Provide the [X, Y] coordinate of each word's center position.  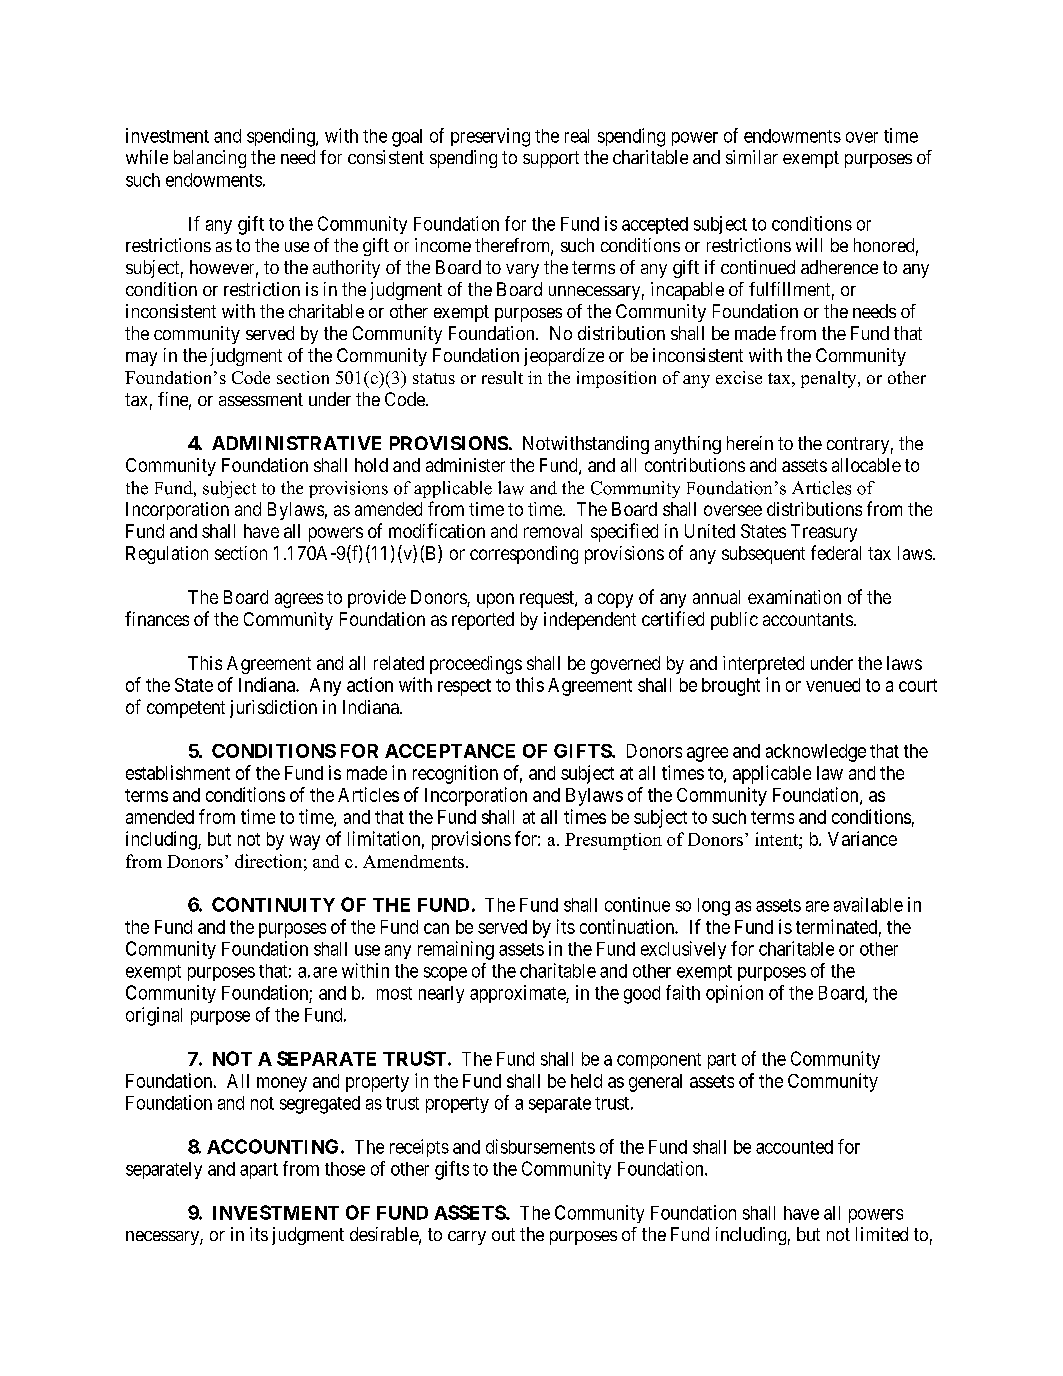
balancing [210, 159]
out [503, 1234]
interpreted [763, 665]
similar [752, 157]
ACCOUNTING [274, 1146]
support [551, 159]
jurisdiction [273, 709]
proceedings [476, 665]
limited [882, 1234]
